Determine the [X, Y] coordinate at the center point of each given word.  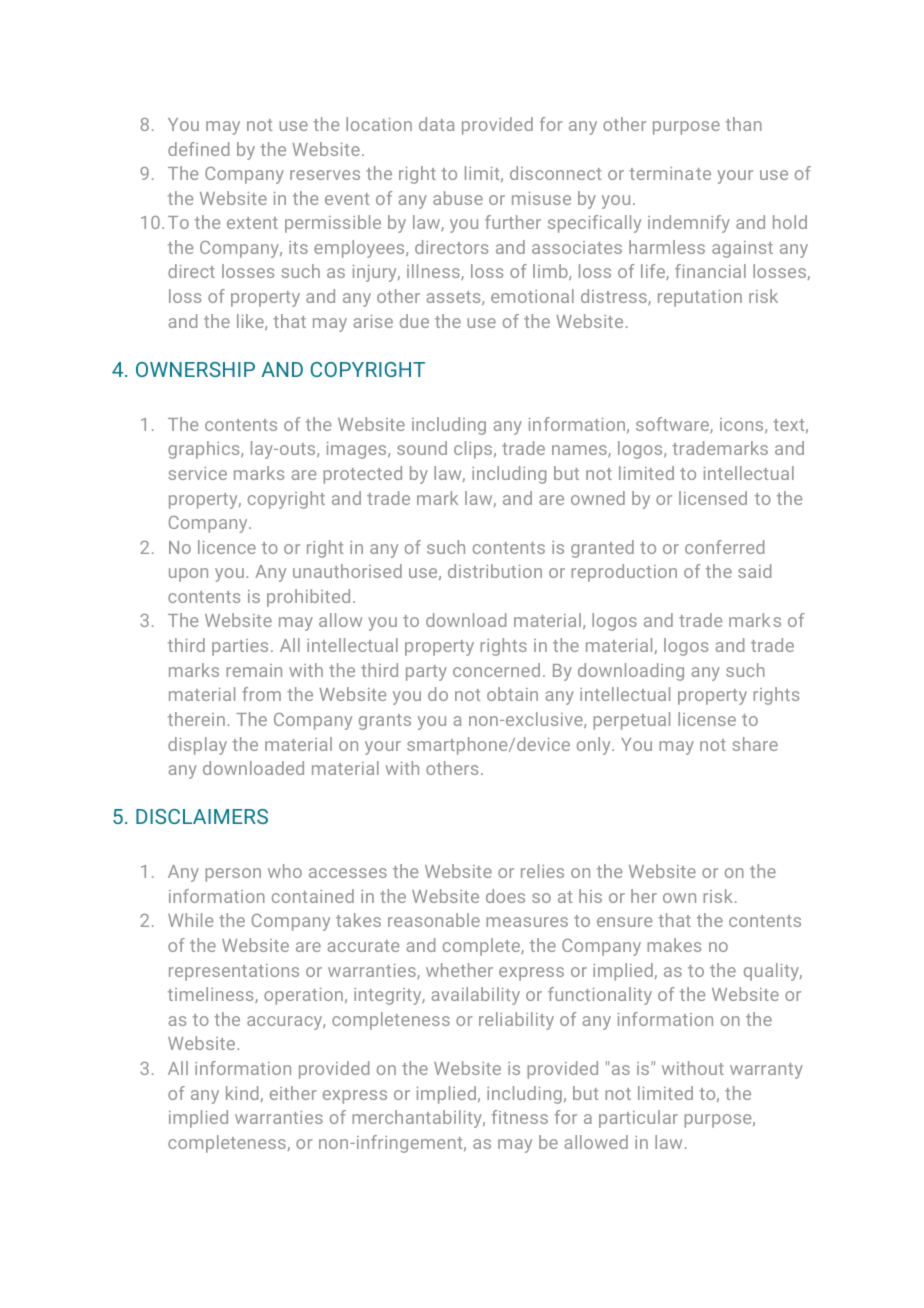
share [755, 744]
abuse [458, 198]
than [744, 124]
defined [198, 149]
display [197, 746]
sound [422, 448]
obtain [512, 694]
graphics [205, 450]
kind [243, 1094]
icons [743, 425]
